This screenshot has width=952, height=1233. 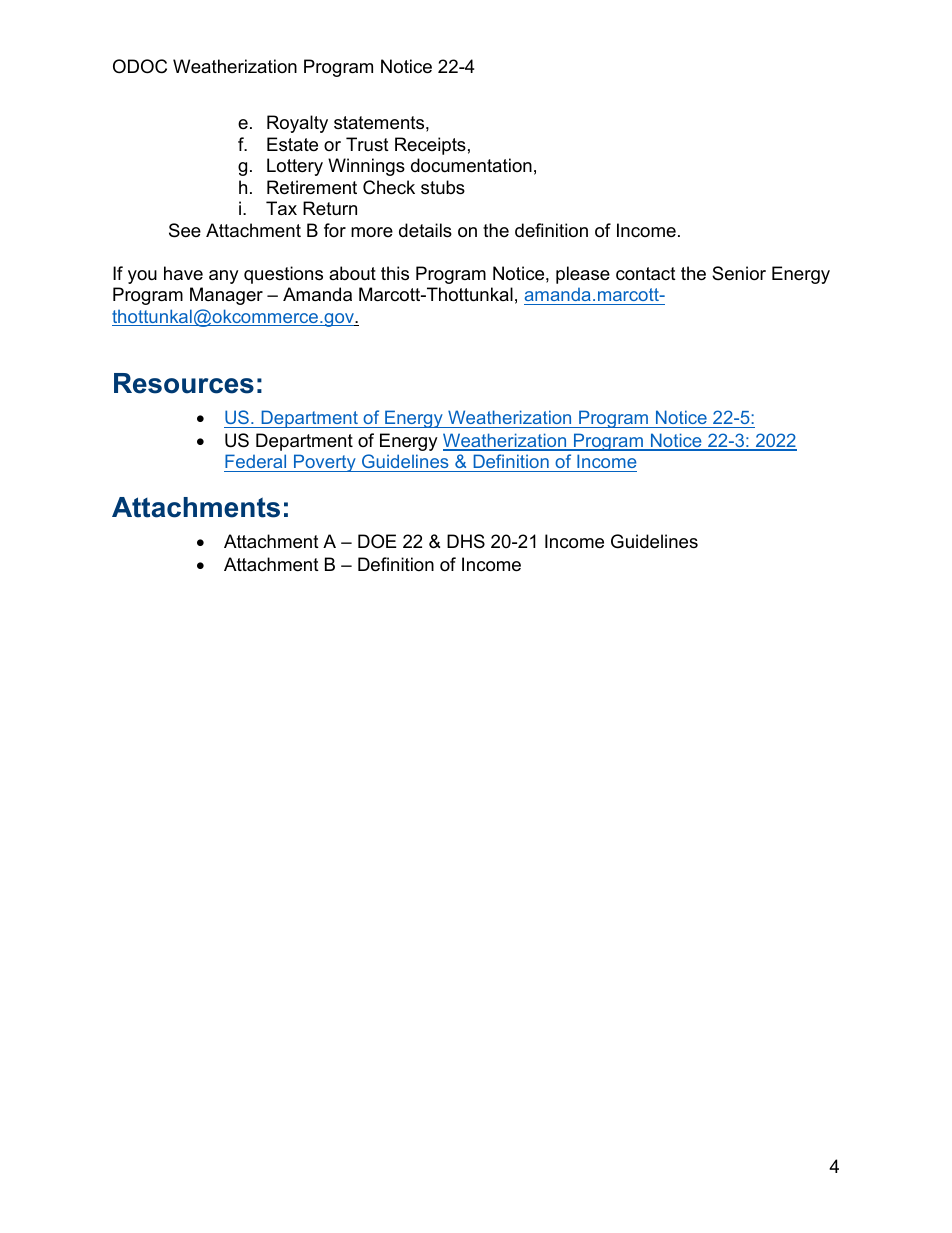 I want to click on contact, so click(x=646, y=274).
